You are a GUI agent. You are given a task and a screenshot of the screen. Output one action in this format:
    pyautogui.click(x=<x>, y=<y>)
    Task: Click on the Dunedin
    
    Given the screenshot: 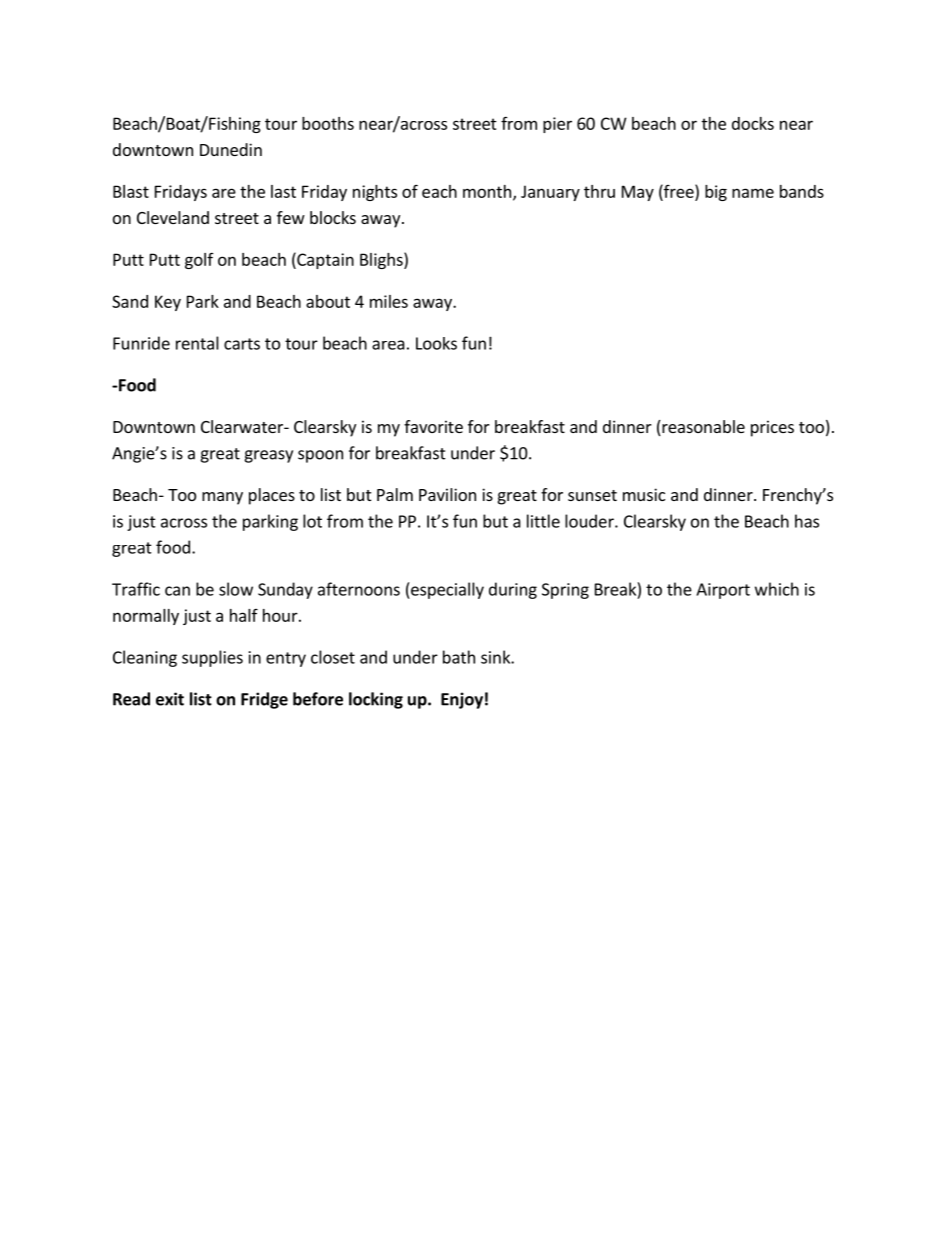 What is the action you would take?
    pyautogui.click(x=231, y=149)
